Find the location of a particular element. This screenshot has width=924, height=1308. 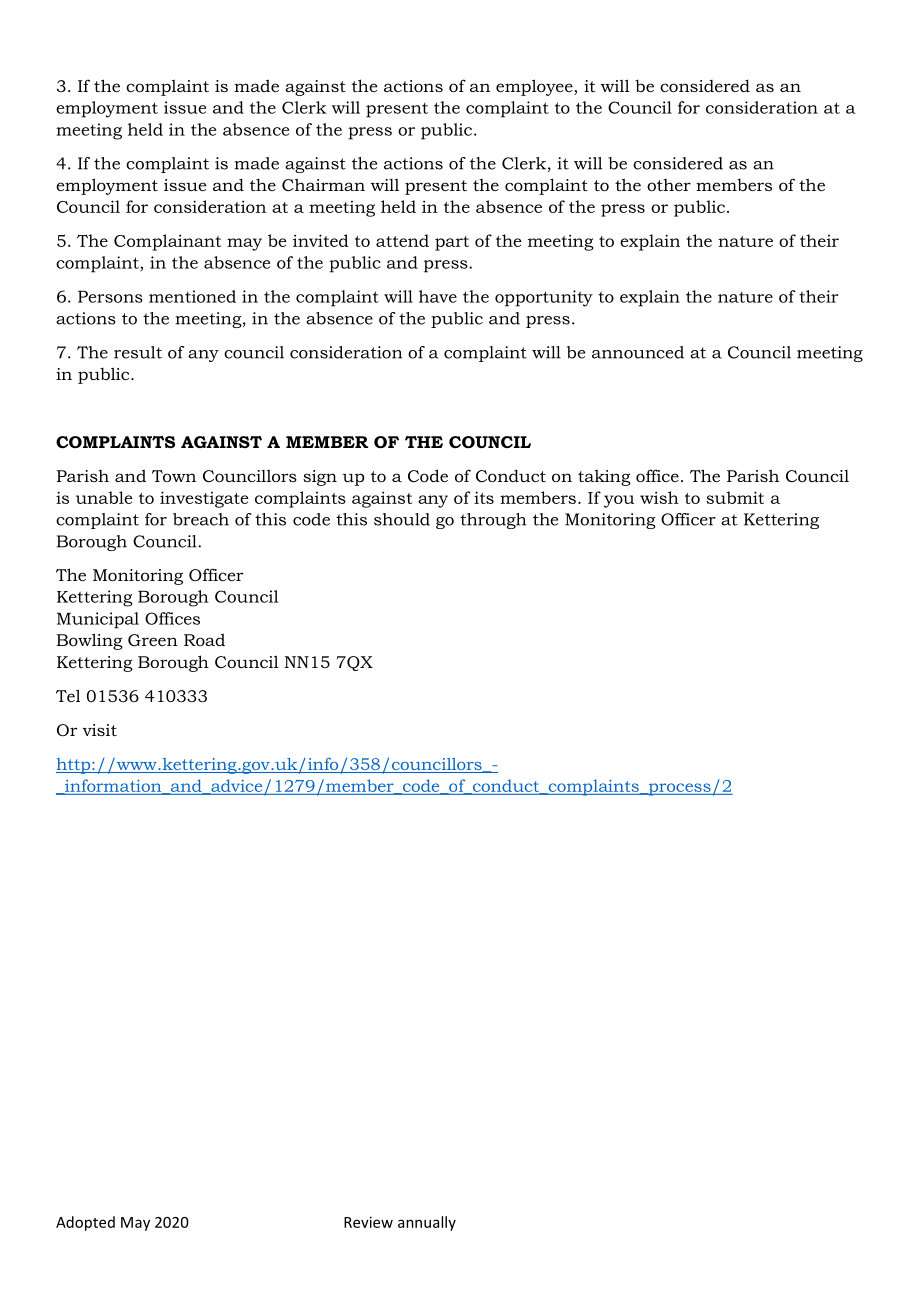

other is located at coordinates (669, 185).
